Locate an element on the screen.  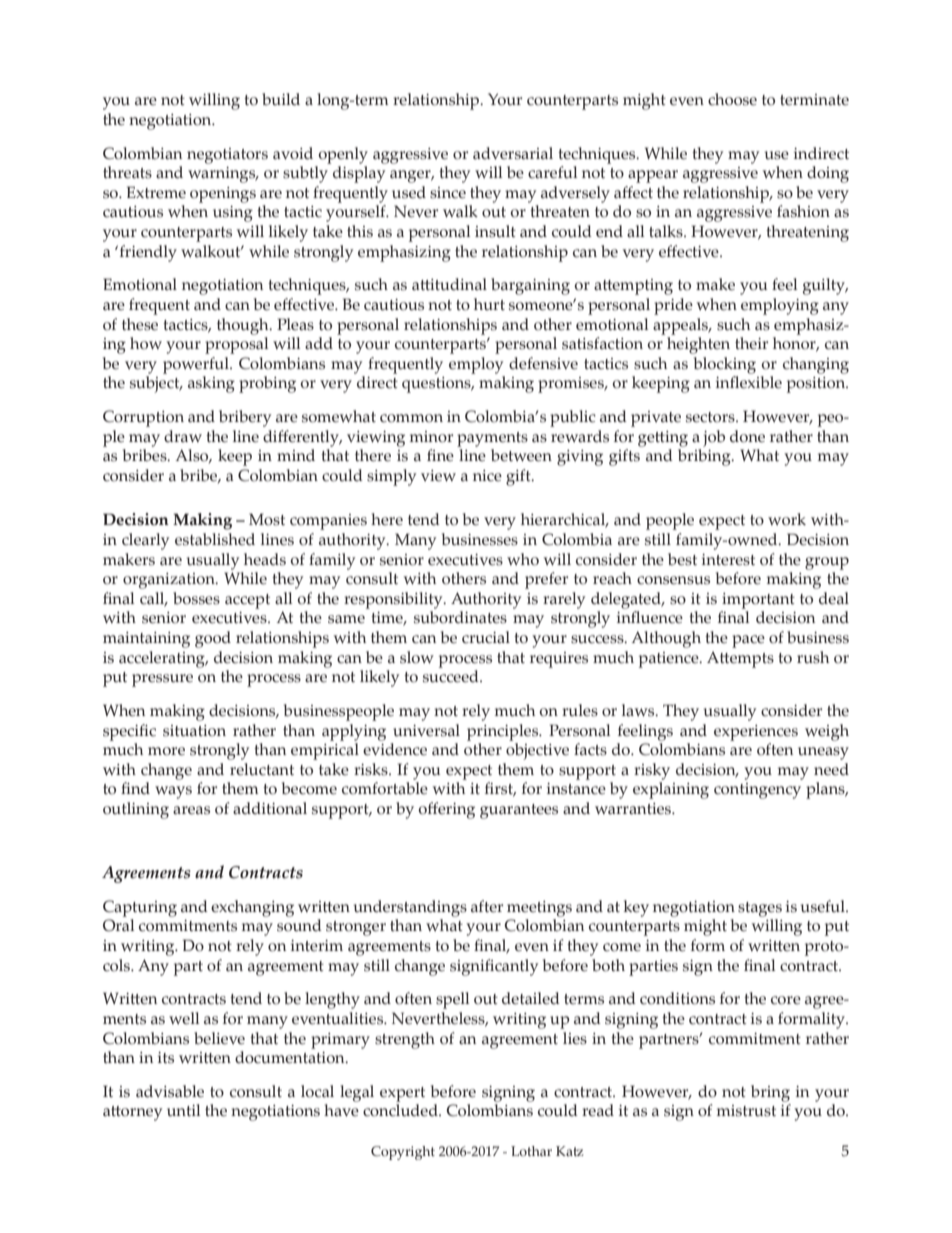
until is located at coordinates (184, 1110).
